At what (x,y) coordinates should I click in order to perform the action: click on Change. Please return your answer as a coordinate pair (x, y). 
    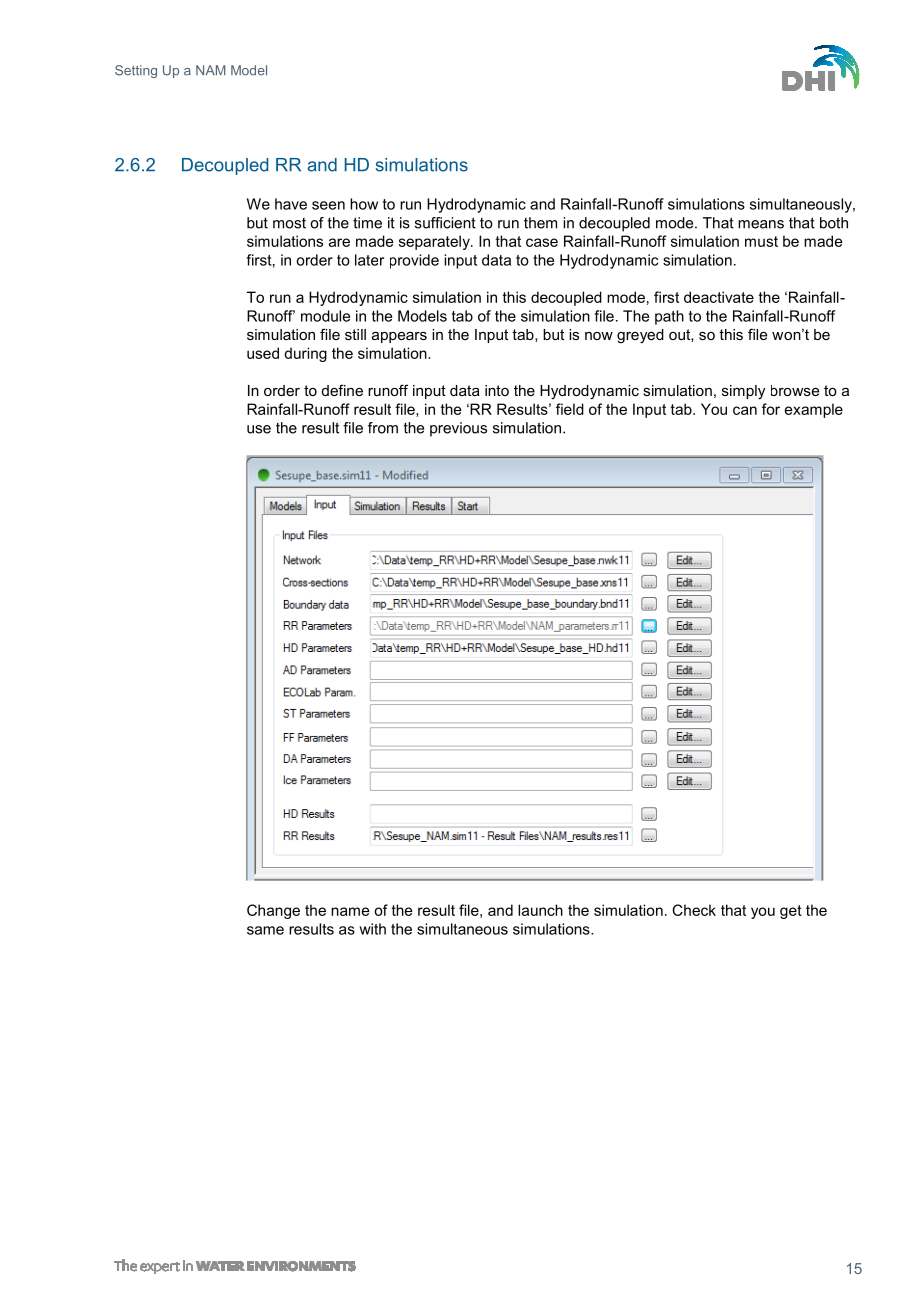
    Looking at the image, I should click on (273, 911).
